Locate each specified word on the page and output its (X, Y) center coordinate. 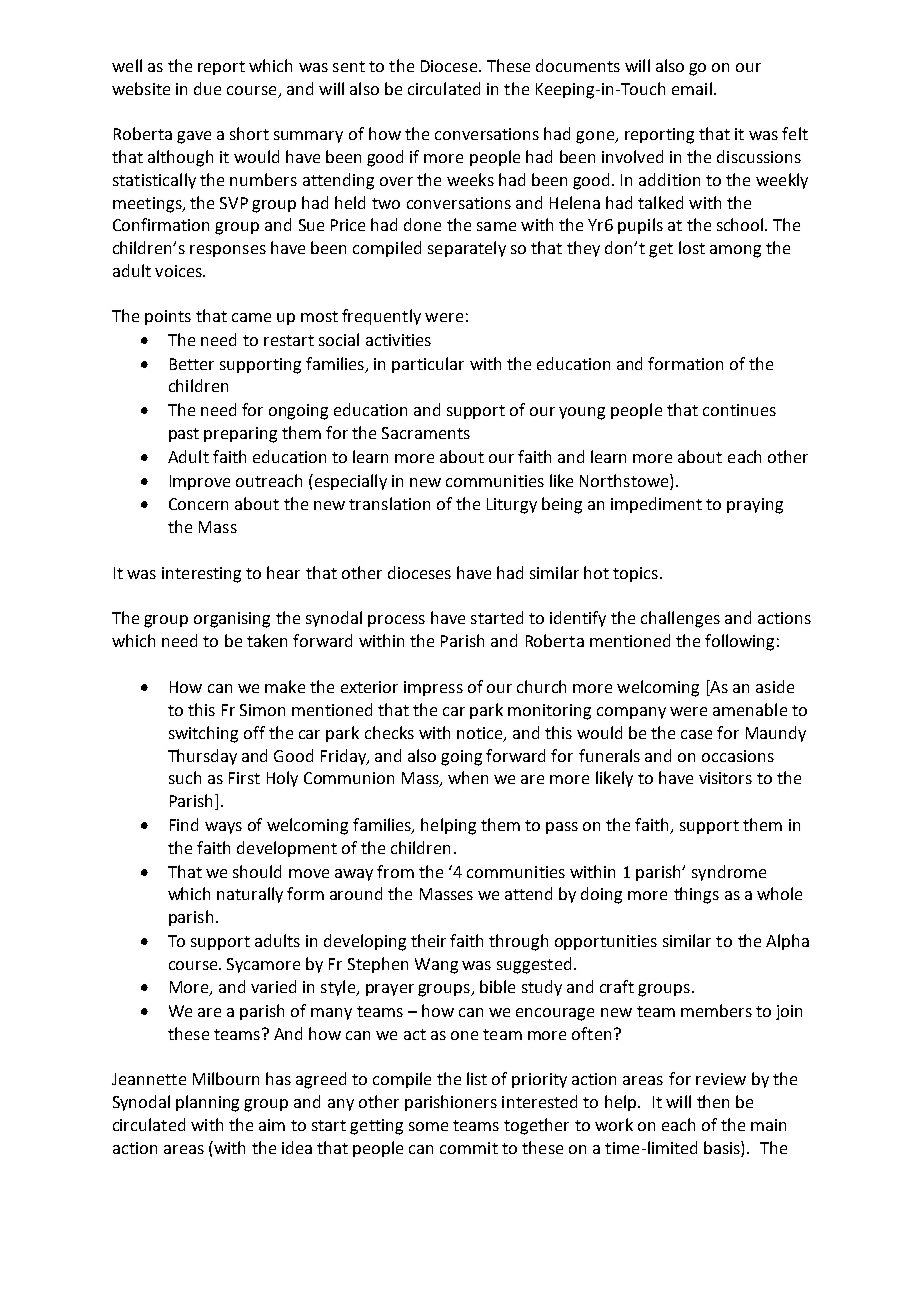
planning (207, 1103)
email (692, 88)
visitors (725, 778)
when (468, 777)
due (207, 88)
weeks (470, 179)
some (428, 1126)
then (713, 1101)
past (184, 435)
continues (739, 410)
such (185, 777)
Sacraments (426, 433)
